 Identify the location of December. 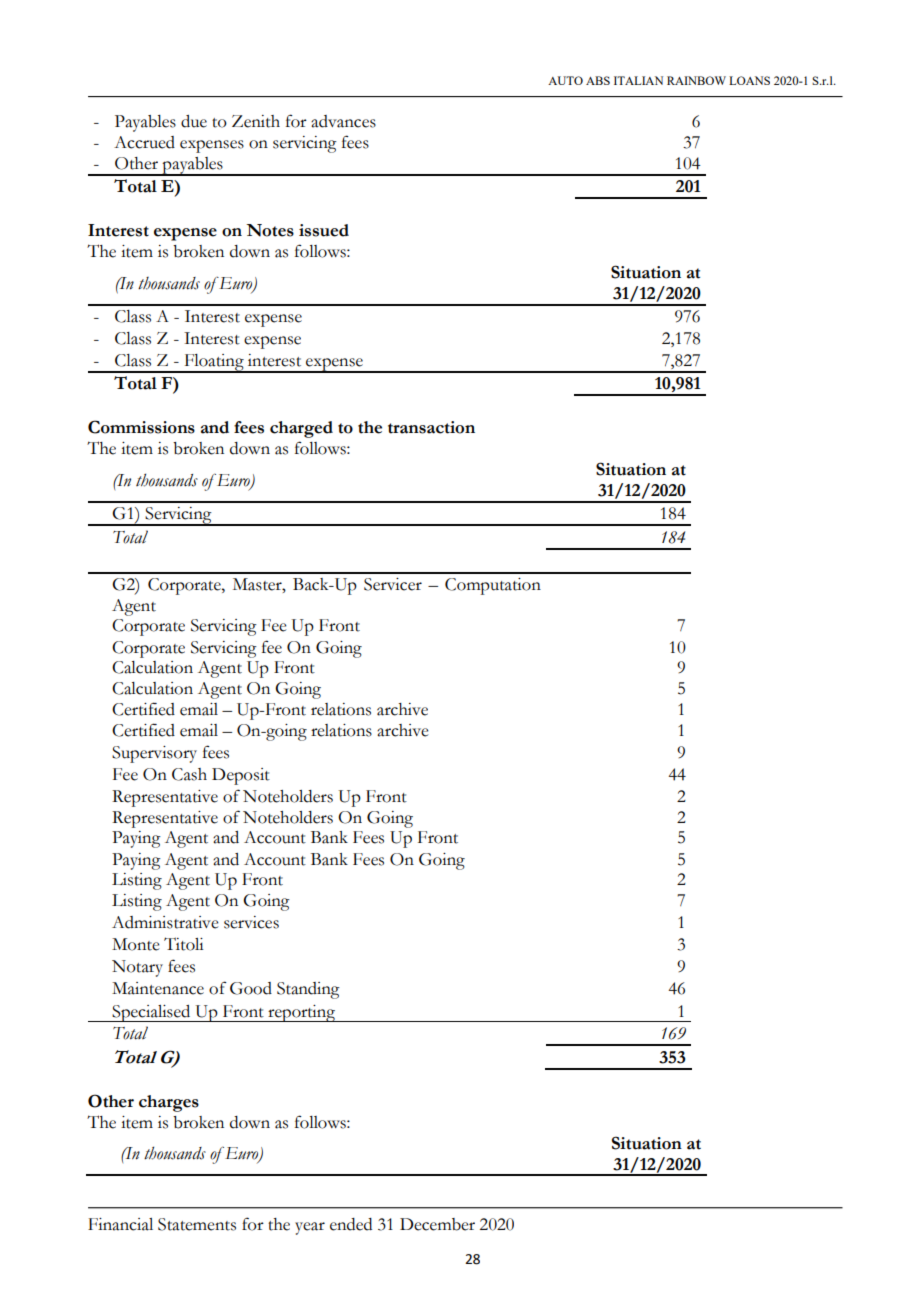
(437, 1224).
